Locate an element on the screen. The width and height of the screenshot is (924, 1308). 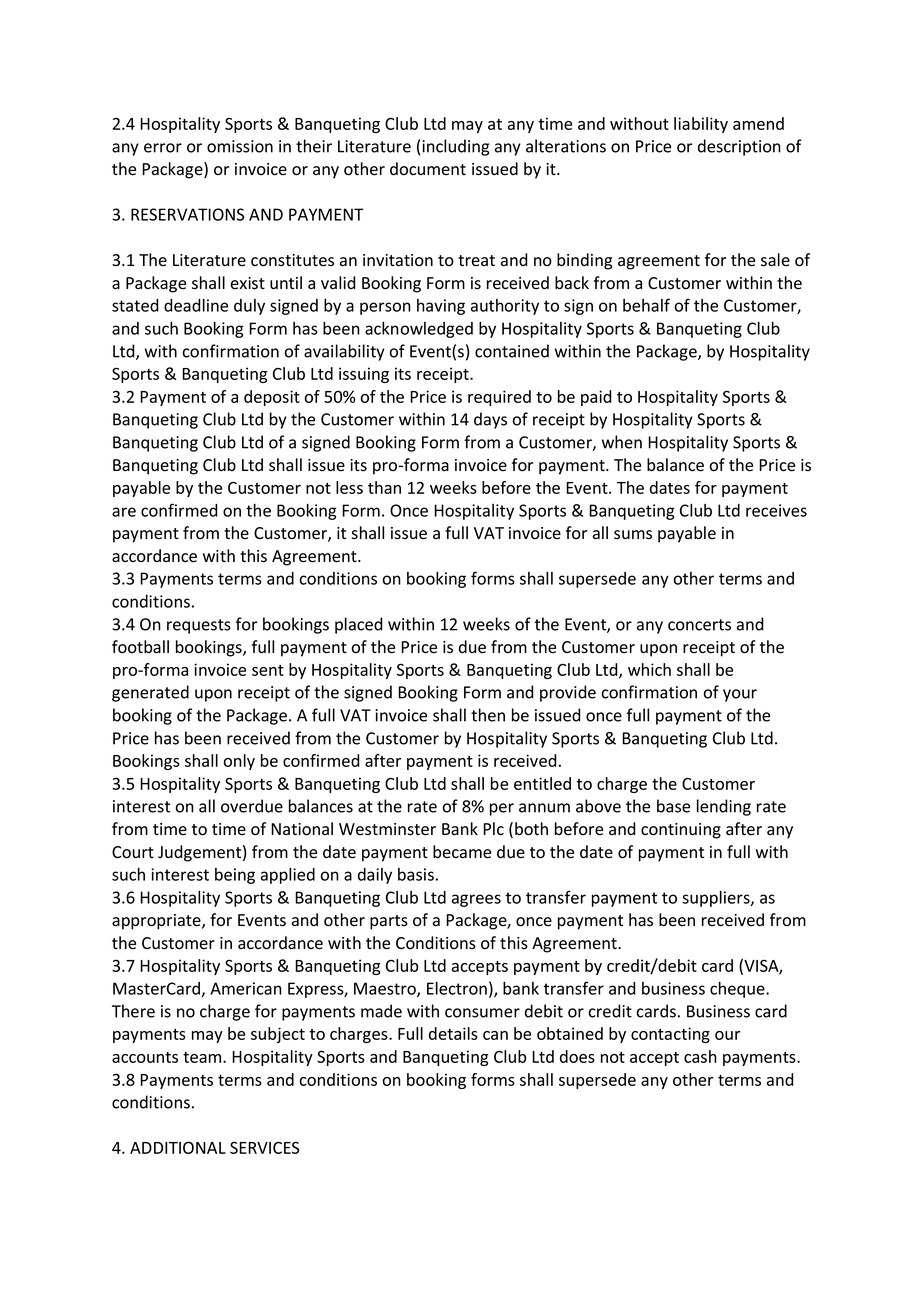
liability is located at coordinates (701, 125).
